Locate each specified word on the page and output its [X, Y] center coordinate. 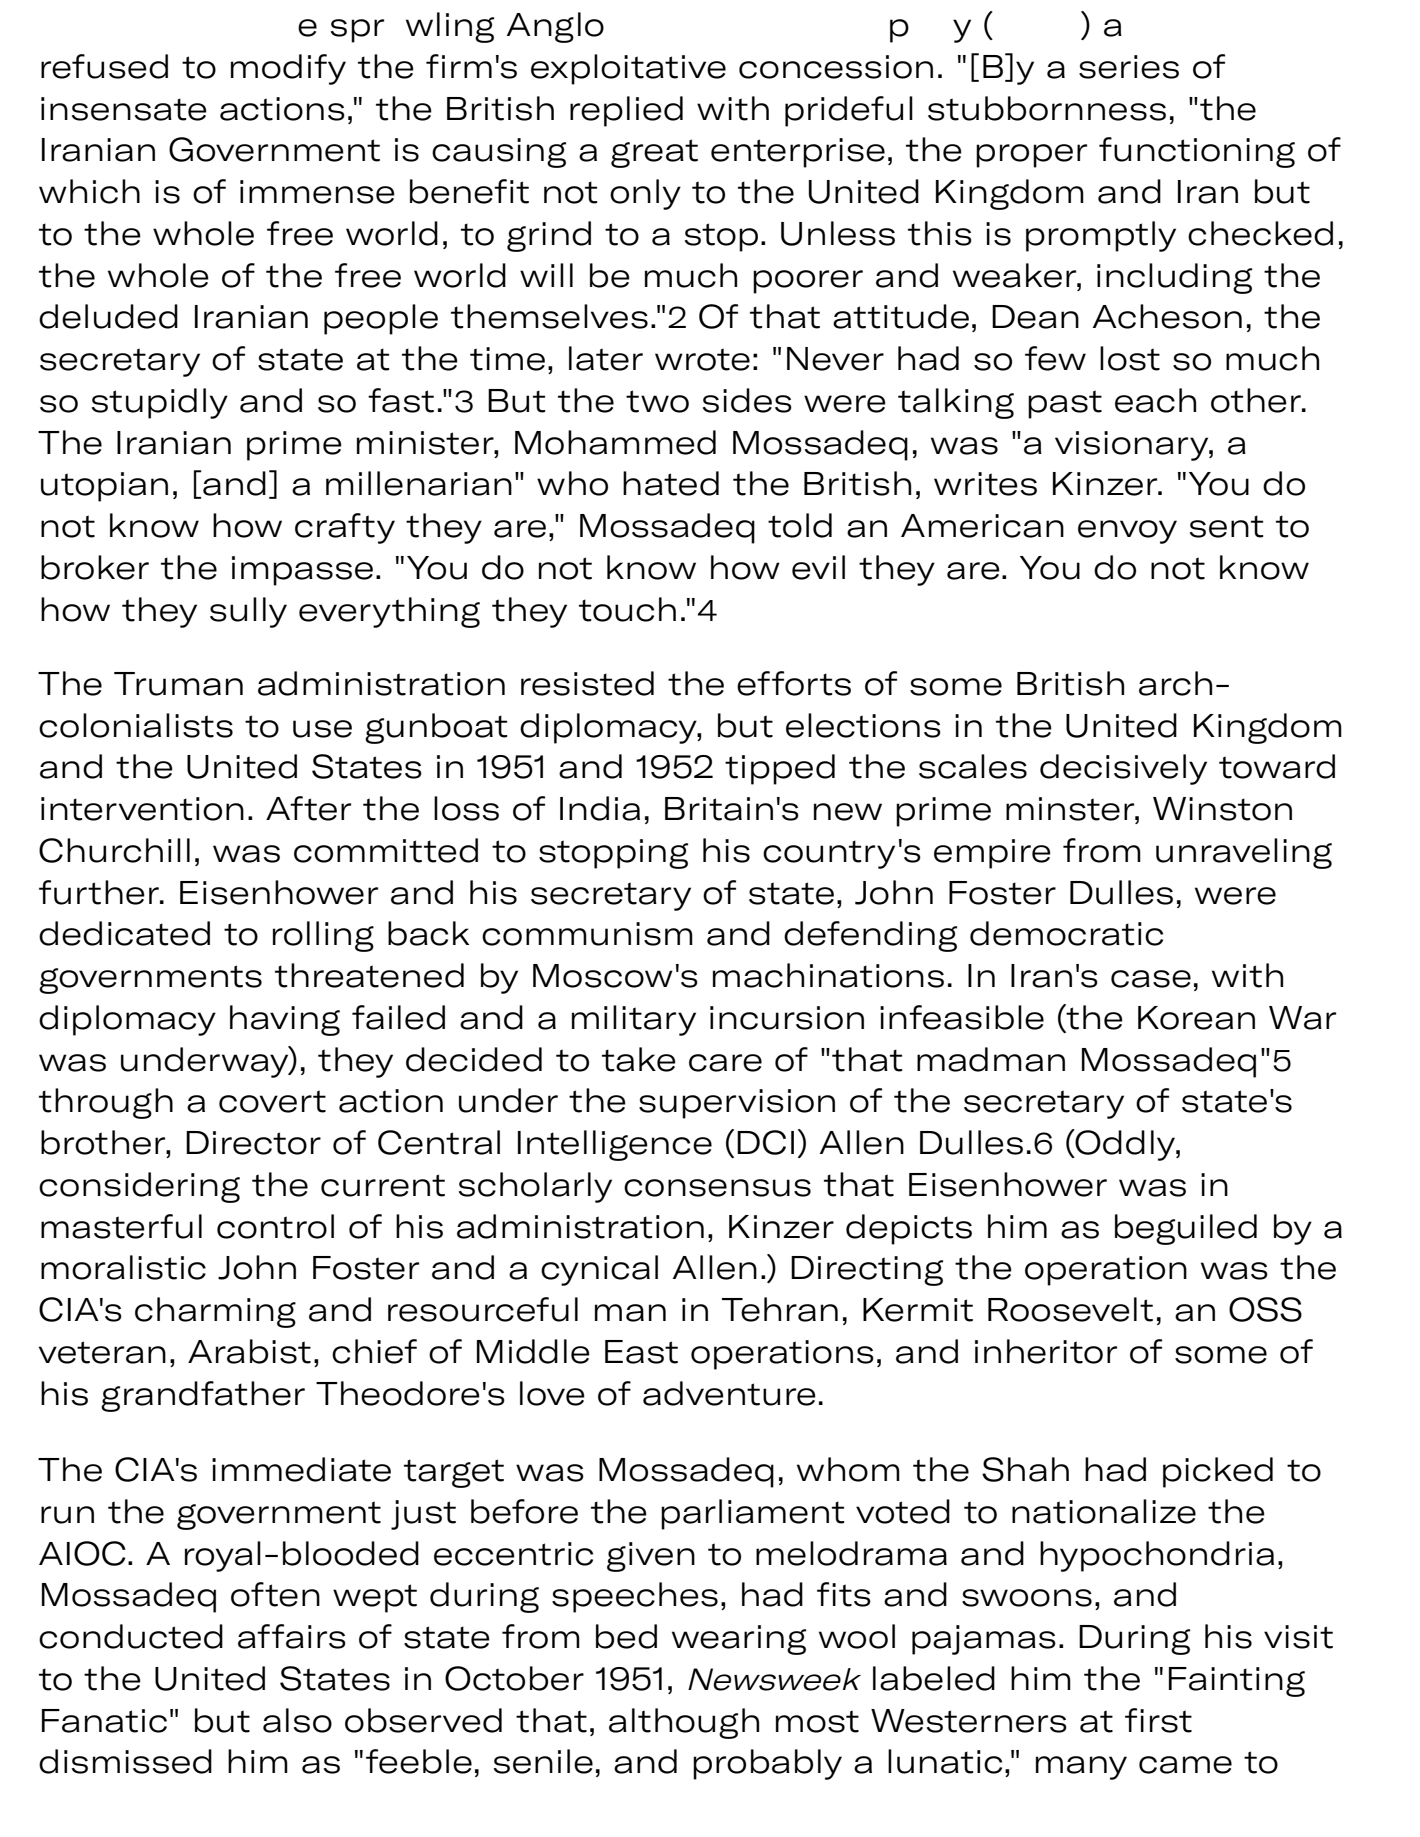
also [297, 1720]
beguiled [1186, 1229]
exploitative [628, 69]
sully [248, 612]
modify [288, 69]
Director [253, 1143]
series [1129, 67]
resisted [587, 683]
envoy [1127, 532]
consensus [717, 1188]
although [684, 1723]
